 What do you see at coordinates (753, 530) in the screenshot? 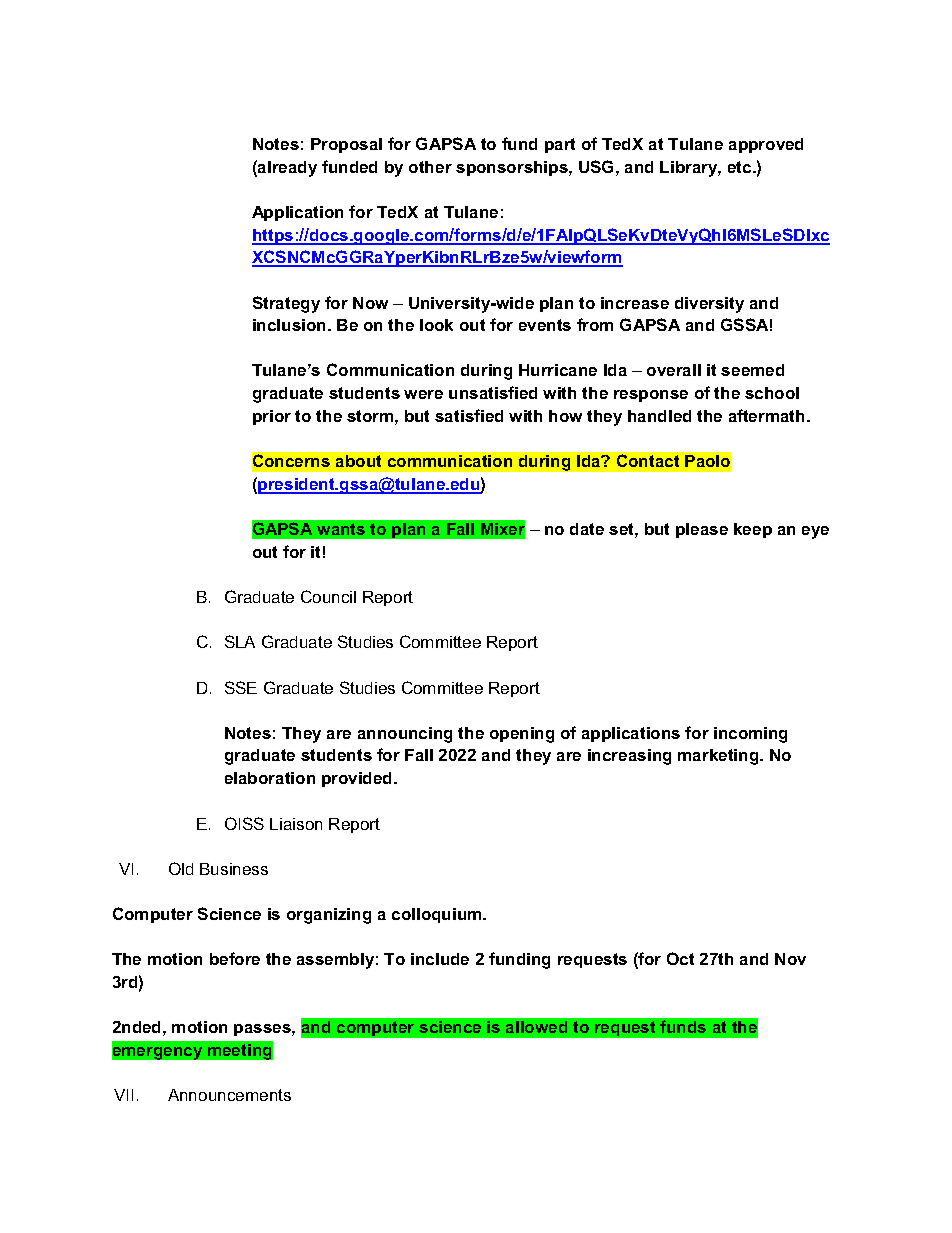
I see `keep` at bounding box center [753, 530].
